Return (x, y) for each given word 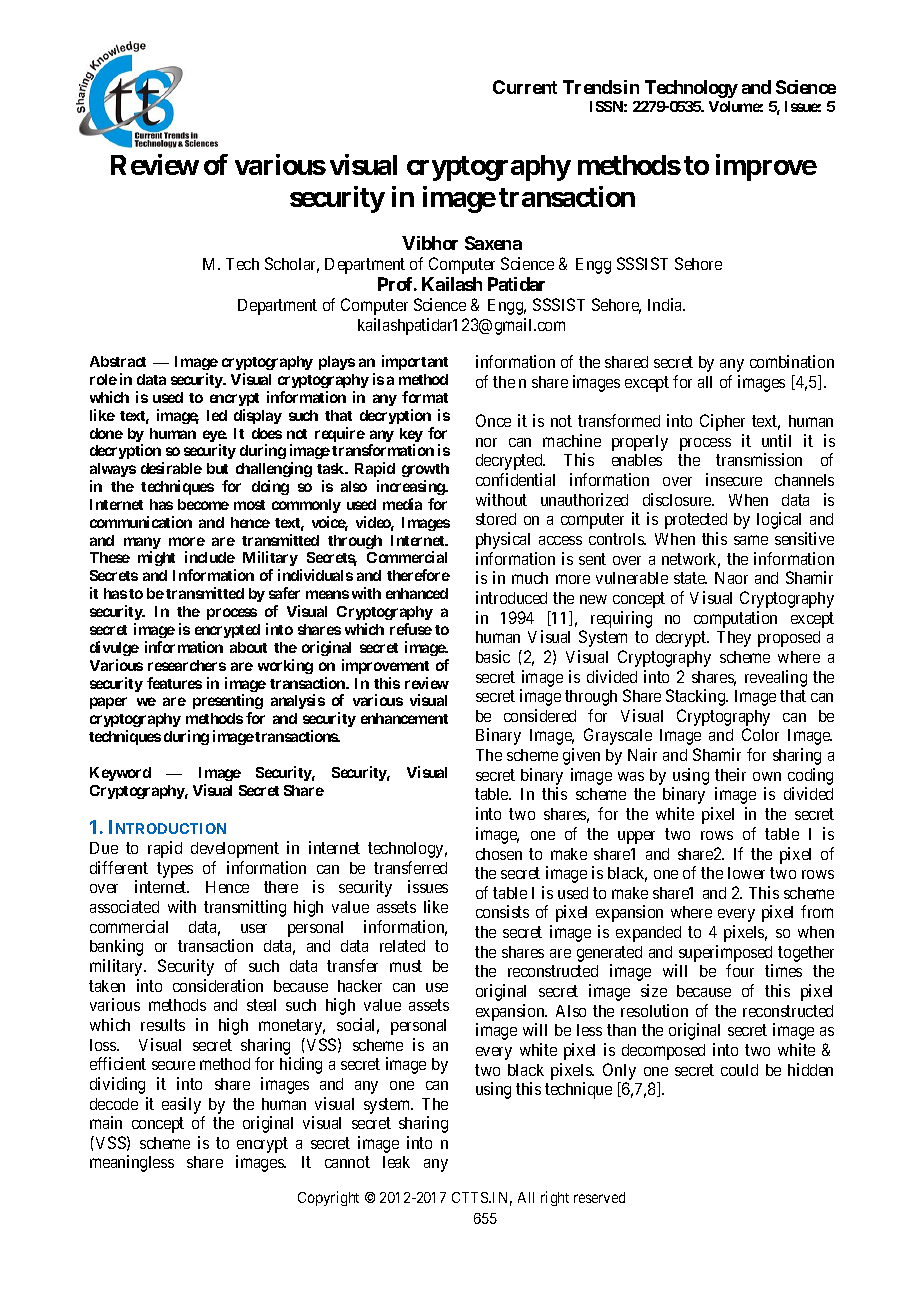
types (175, 870)
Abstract (118, 361)
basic (493, 656)
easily (181, 1105)
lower (746, 873)
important (415, 362)
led (217, 415)
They (734, 639)
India (666, 304)
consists (502, 911)
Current (525, 87)
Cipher (722, 422)
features (174, 683)
